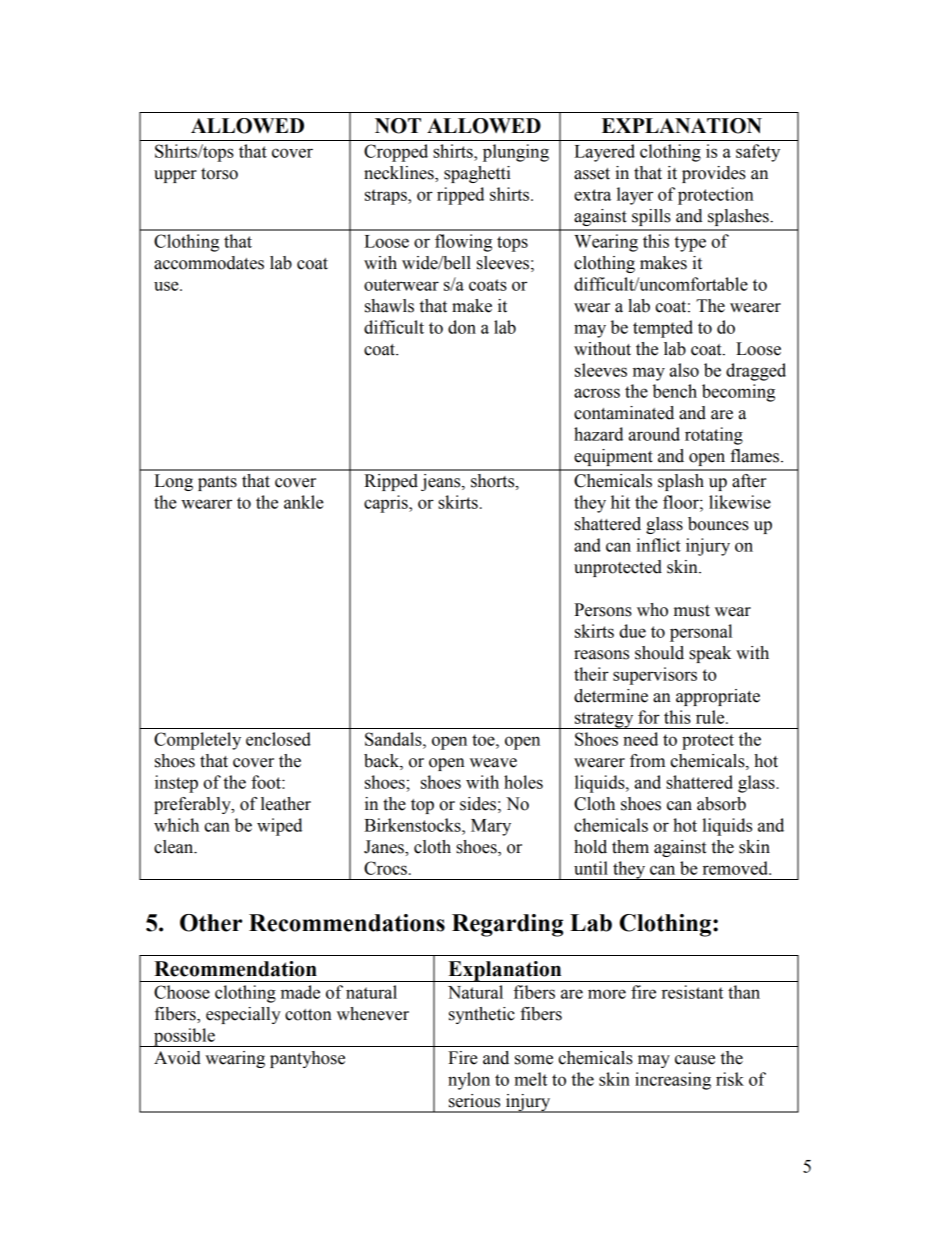 The height and width of the screenshot is (1233, 952). What do you see at coordinates (304, 502) in the screenshot?
I see `ankle` at bounding box center [304, 502].
